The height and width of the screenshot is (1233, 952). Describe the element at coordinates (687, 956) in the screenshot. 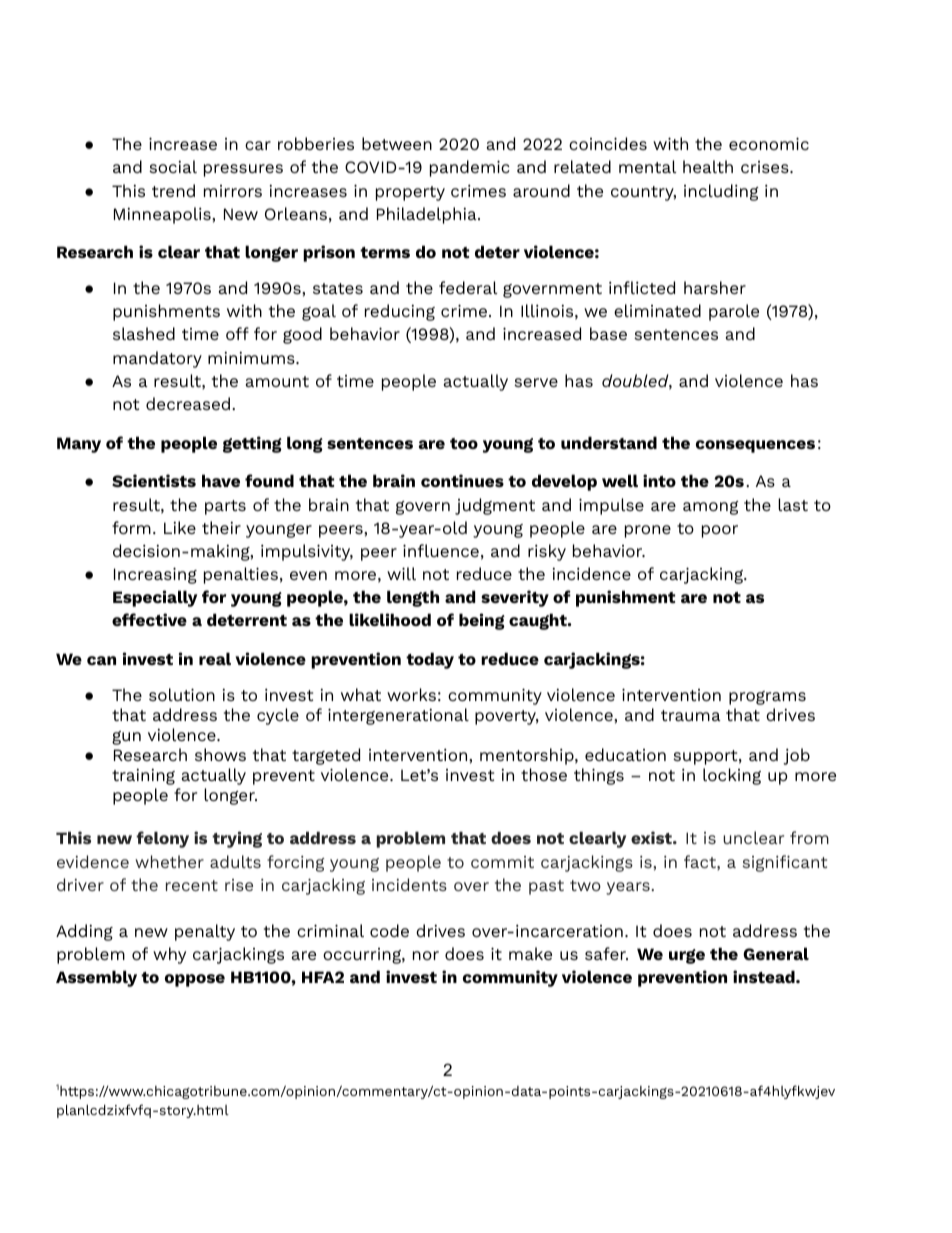

I see `urge` at that location.
